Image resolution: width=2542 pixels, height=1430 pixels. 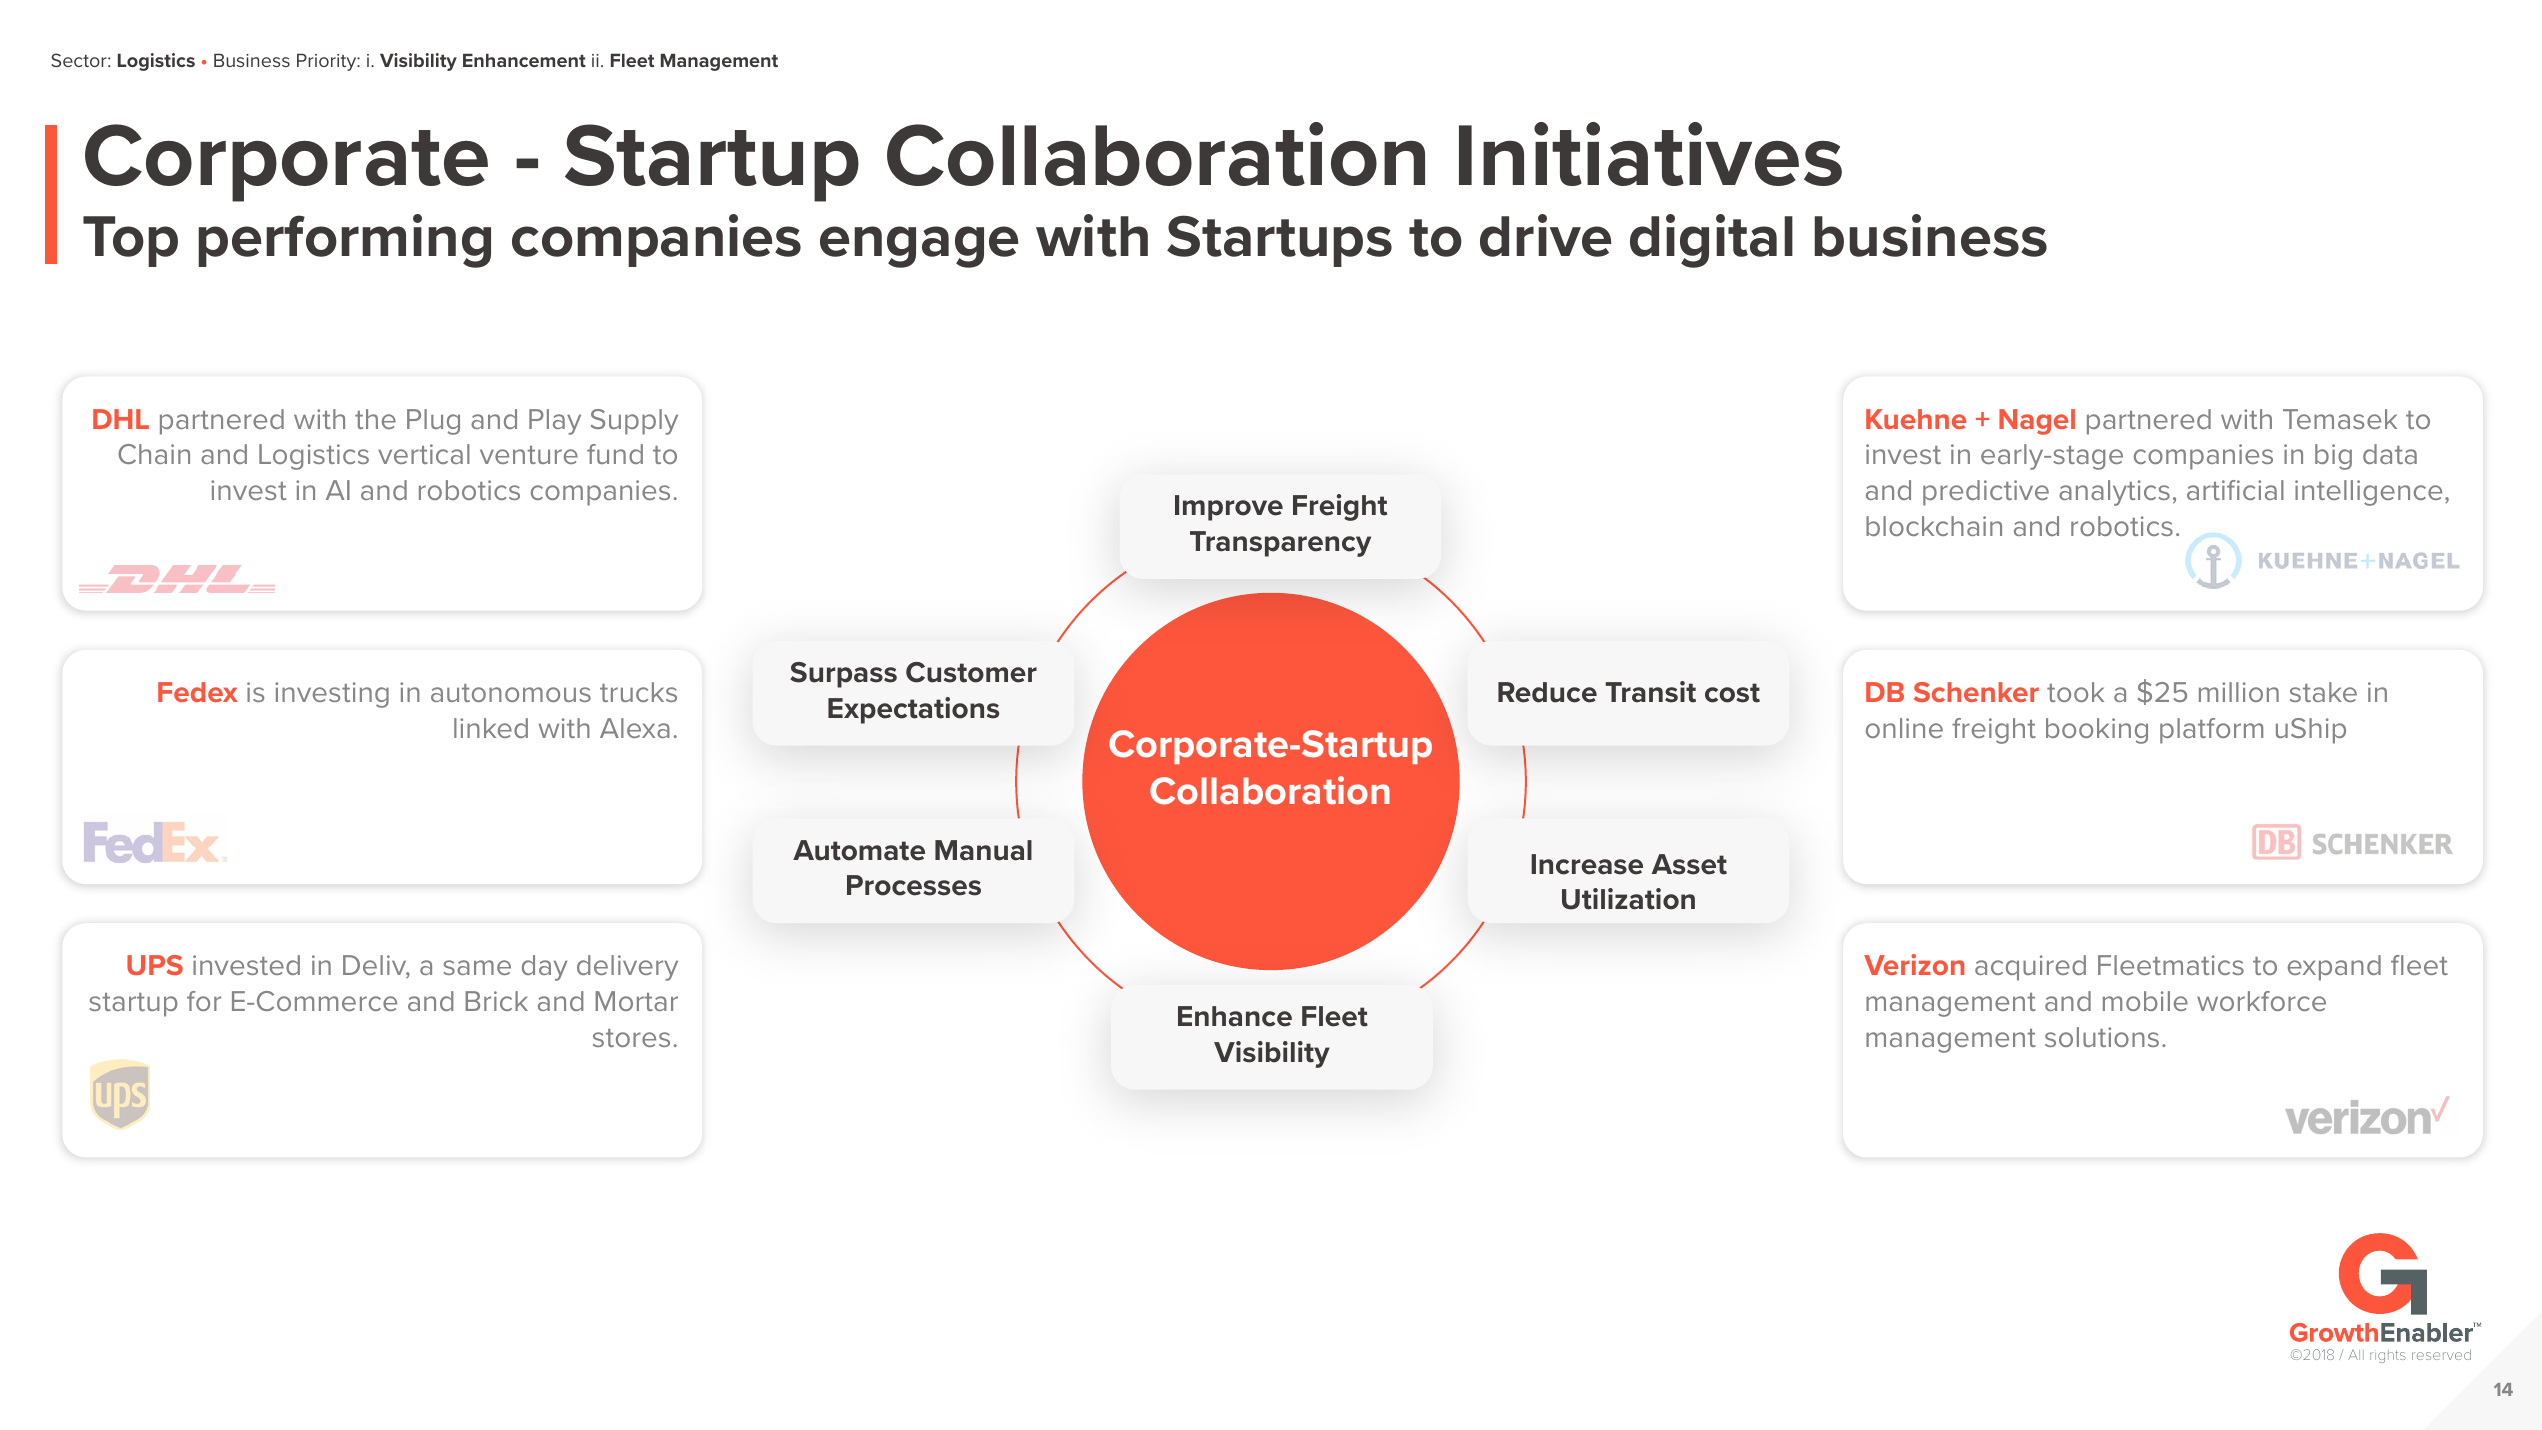 I want to click on performing, so click(x=344, y=241).
